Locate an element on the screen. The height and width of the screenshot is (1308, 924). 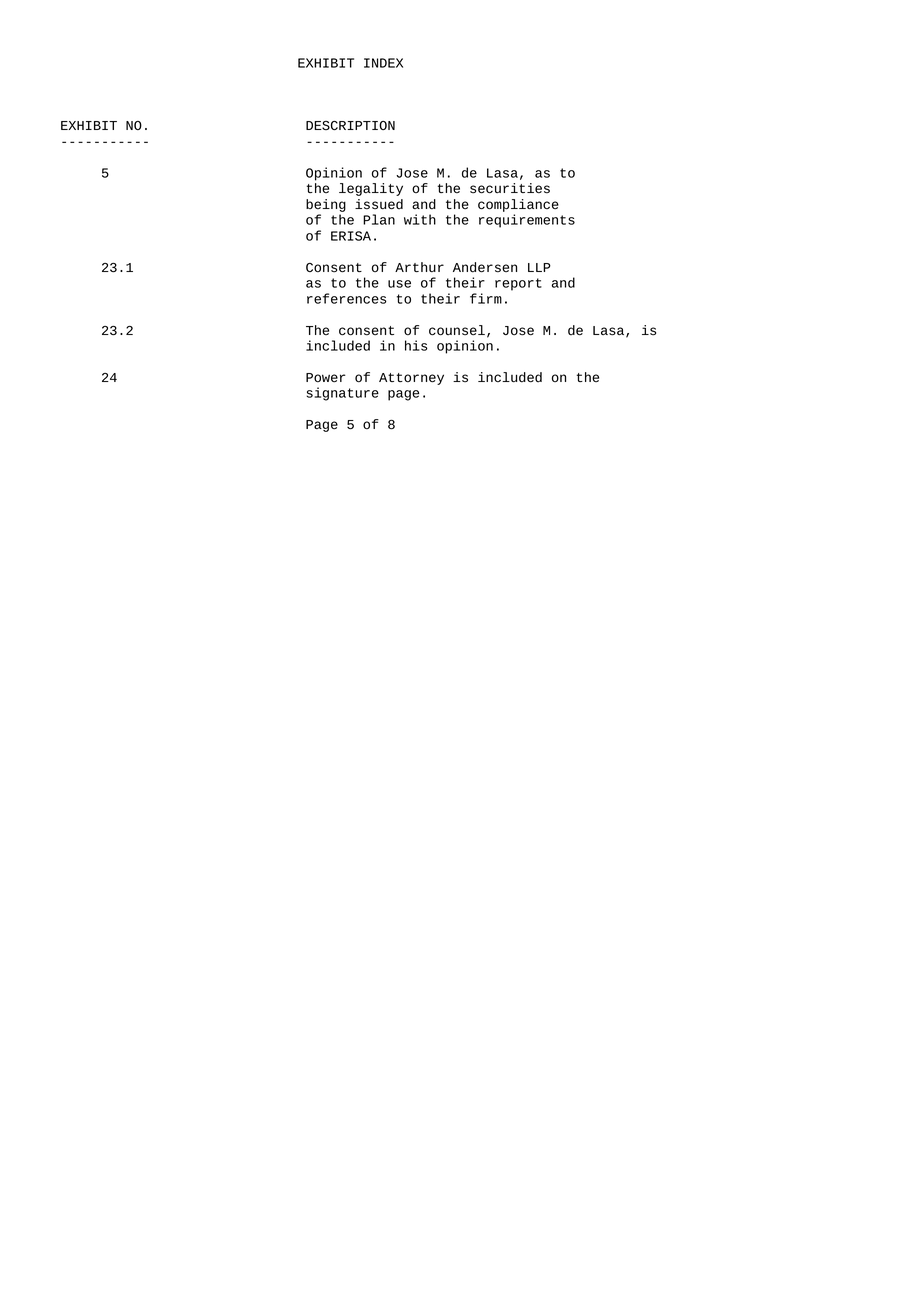
signature is located at coordinates (343, 394).
